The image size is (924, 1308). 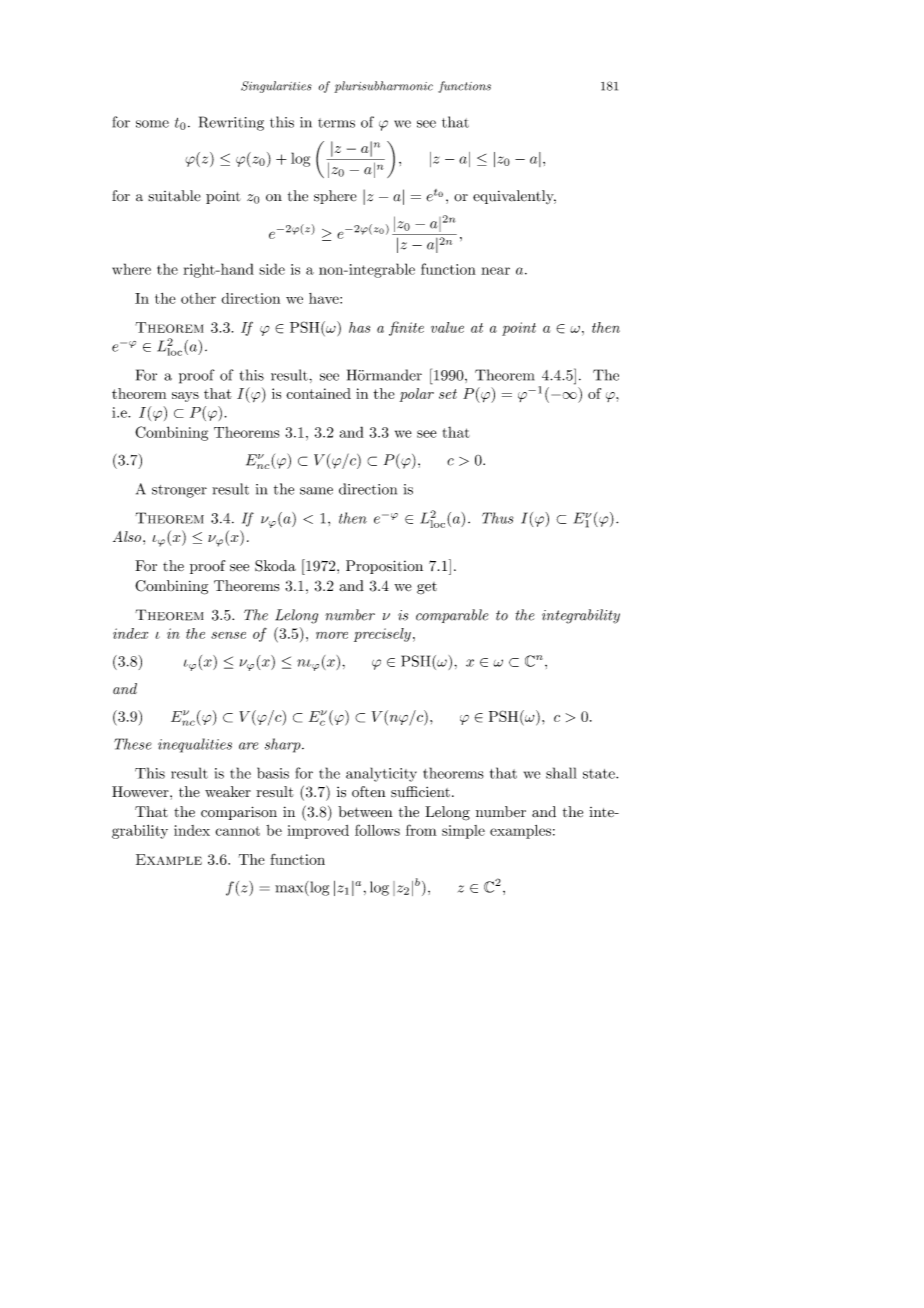 I want to click on near, so click(x=495, y=271).
